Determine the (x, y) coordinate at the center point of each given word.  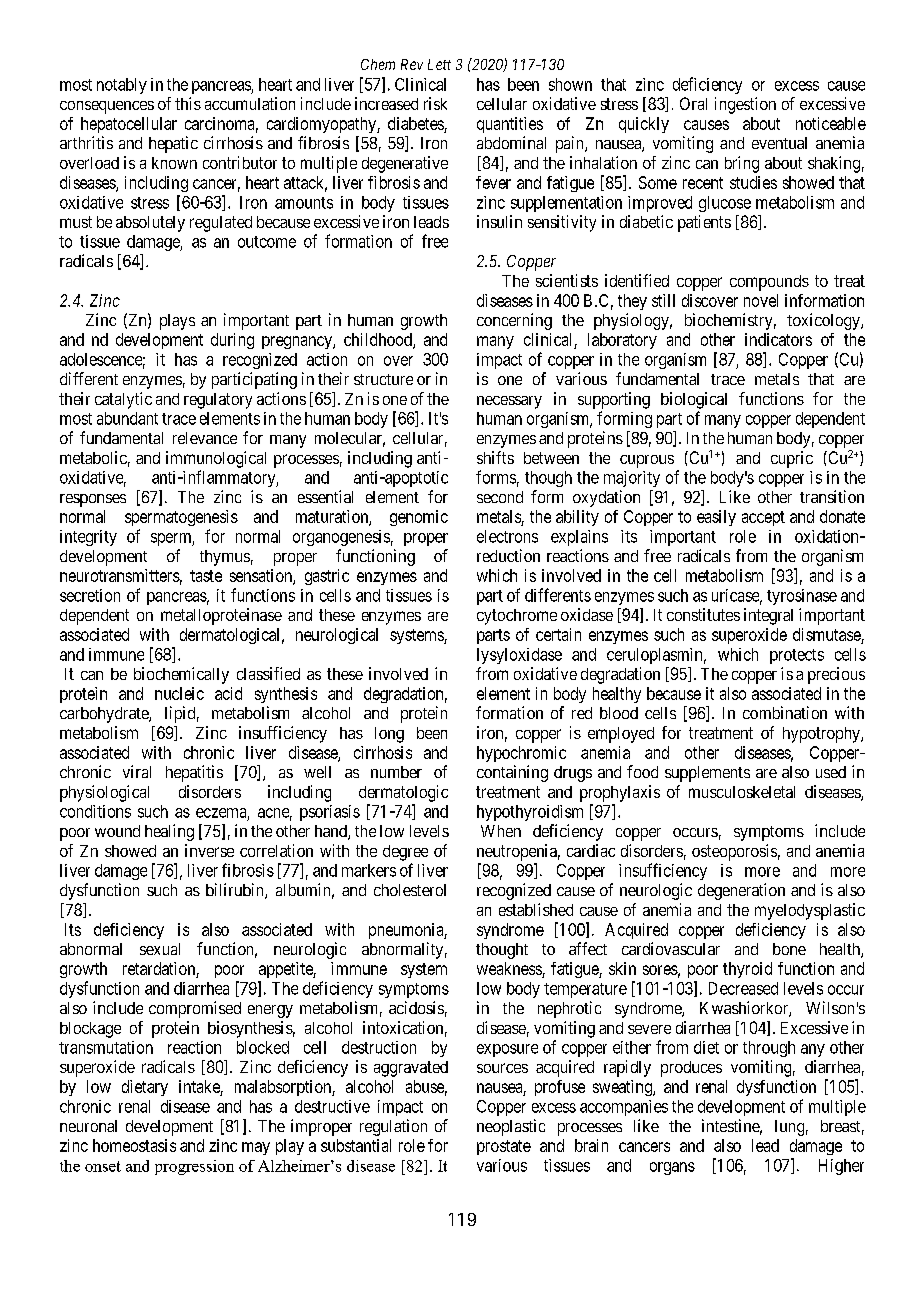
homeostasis (134, 1145)
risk (435, 103)
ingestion (745, 105)
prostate (504, 1147)
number (396, 772)
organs (672, 1168)
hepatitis (194, 773)
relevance (205, 438)
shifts (495, 457)
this (188, 103)
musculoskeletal (742, 792)
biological (694, 400)
